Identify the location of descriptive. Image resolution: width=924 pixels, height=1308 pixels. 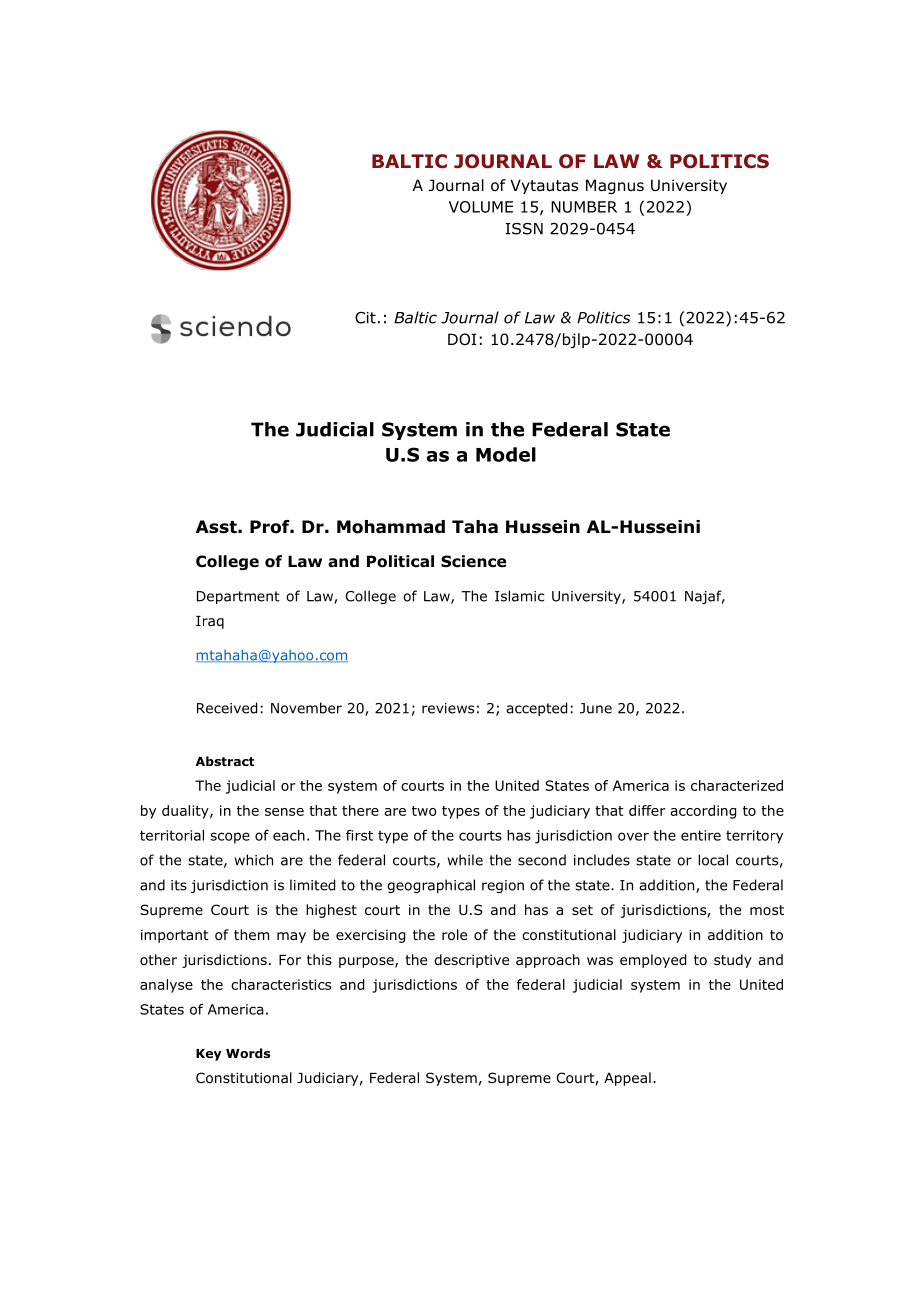
(471, 961).
